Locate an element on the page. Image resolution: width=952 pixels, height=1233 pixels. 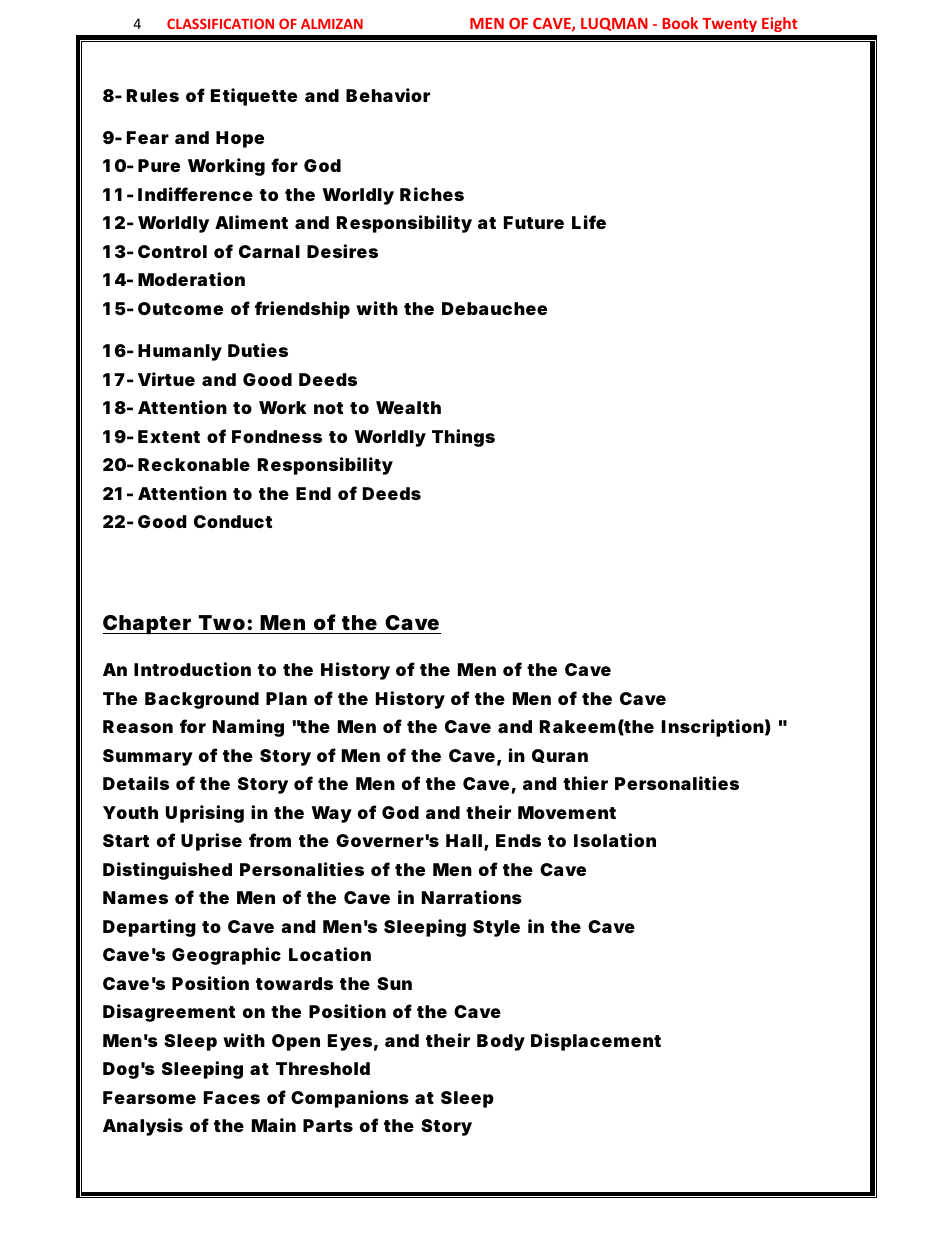
Hall is located at coordinates (464, 840).
